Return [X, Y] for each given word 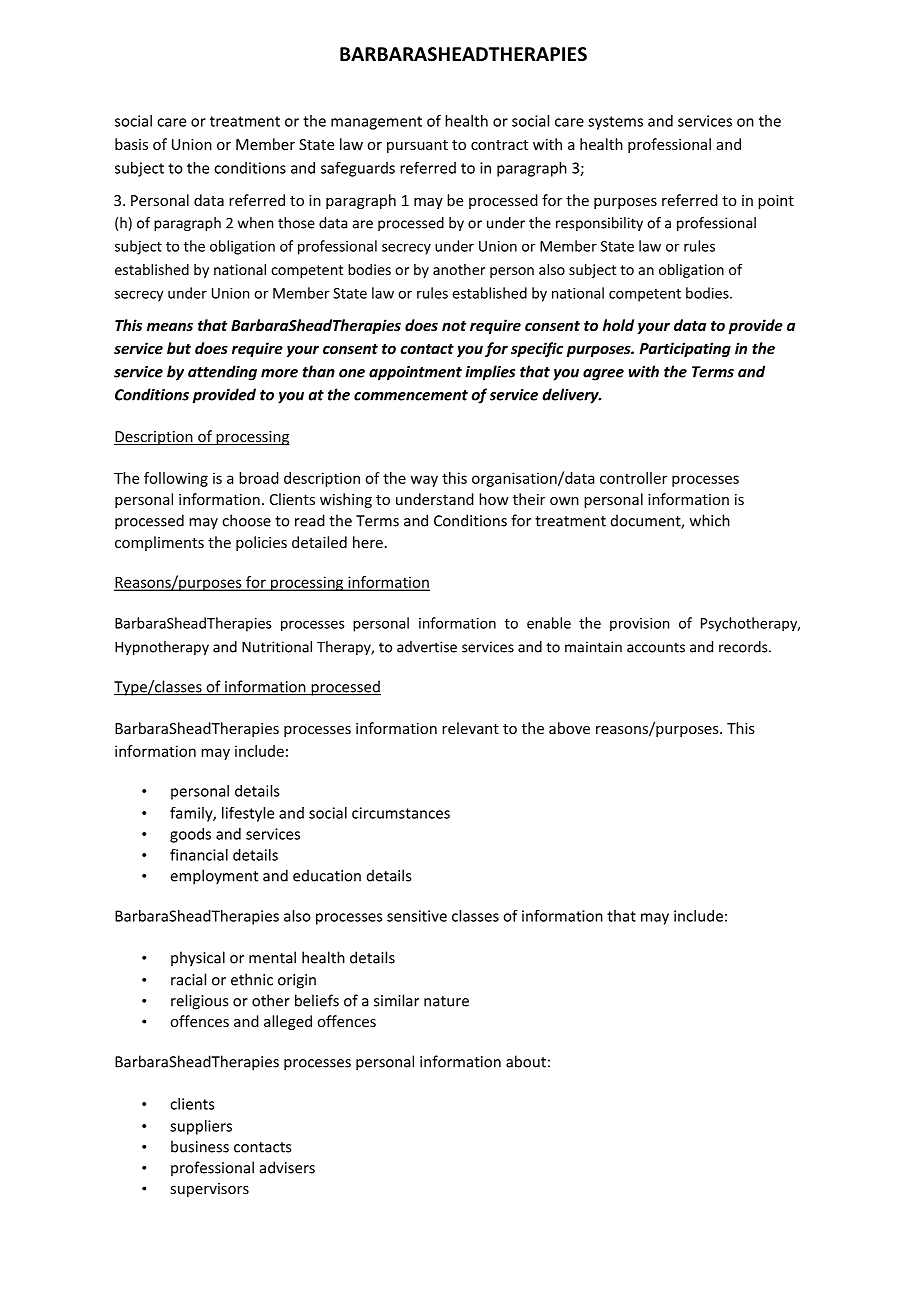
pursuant [417, 146]
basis [131, 144]
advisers [287, 1167]
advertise [427, 647]
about [526, 1061]
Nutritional [277, 647]
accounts [656, 647]
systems [615, 123]
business [200, 1146]
